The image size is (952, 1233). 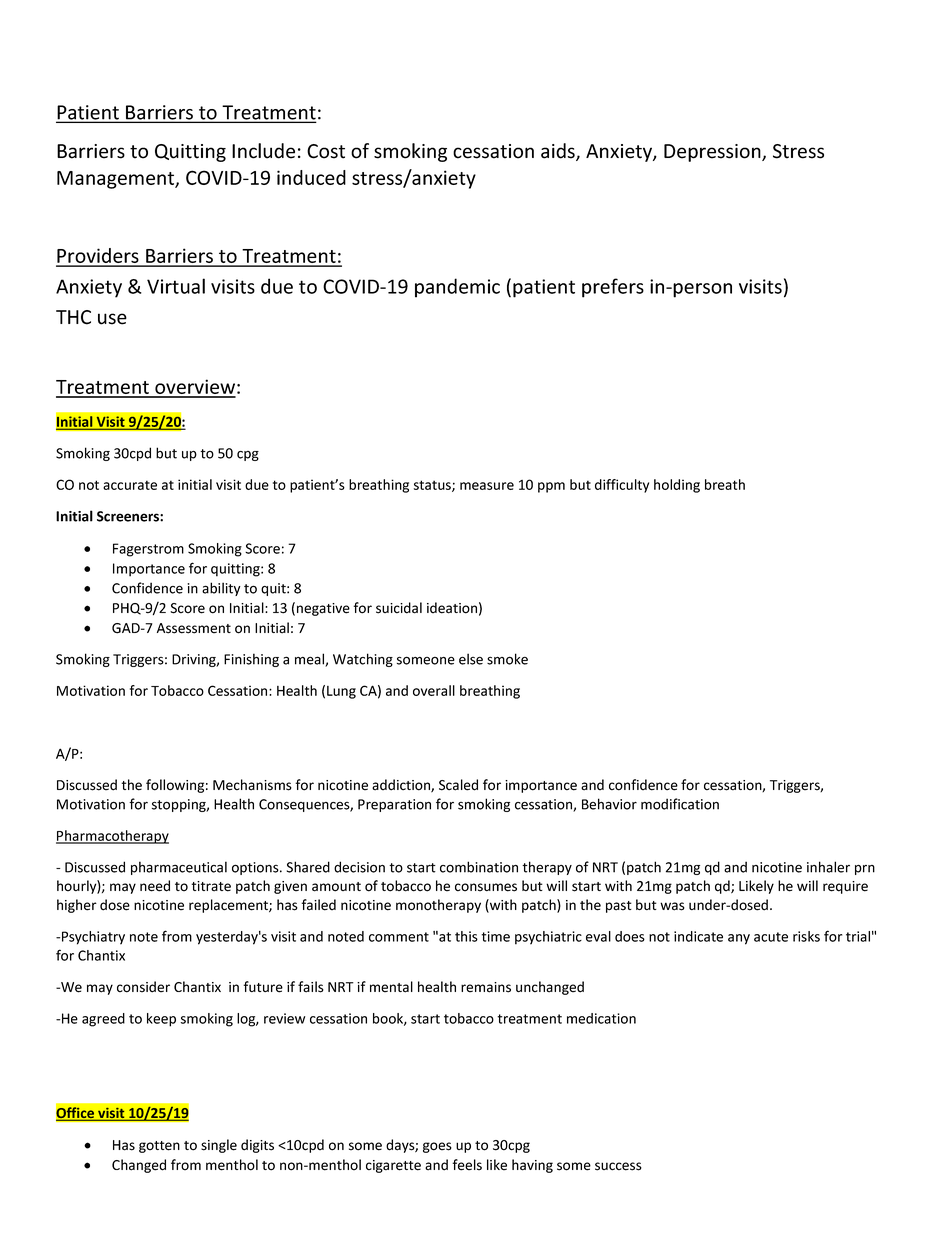 I want to click on acute, so click(x=771, y=937).
